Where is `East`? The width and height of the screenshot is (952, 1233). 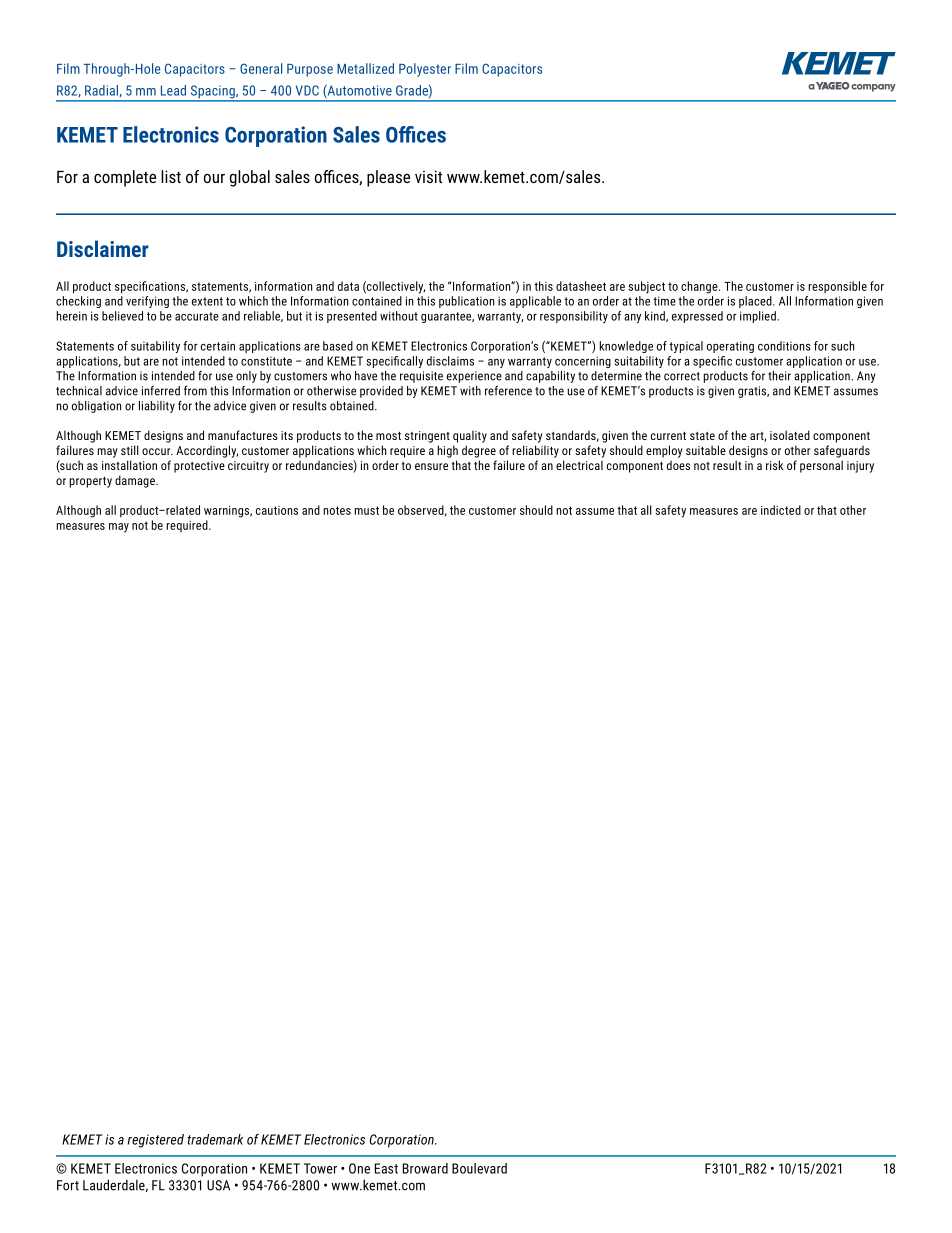
East is located at coordinates (386, 1168).
